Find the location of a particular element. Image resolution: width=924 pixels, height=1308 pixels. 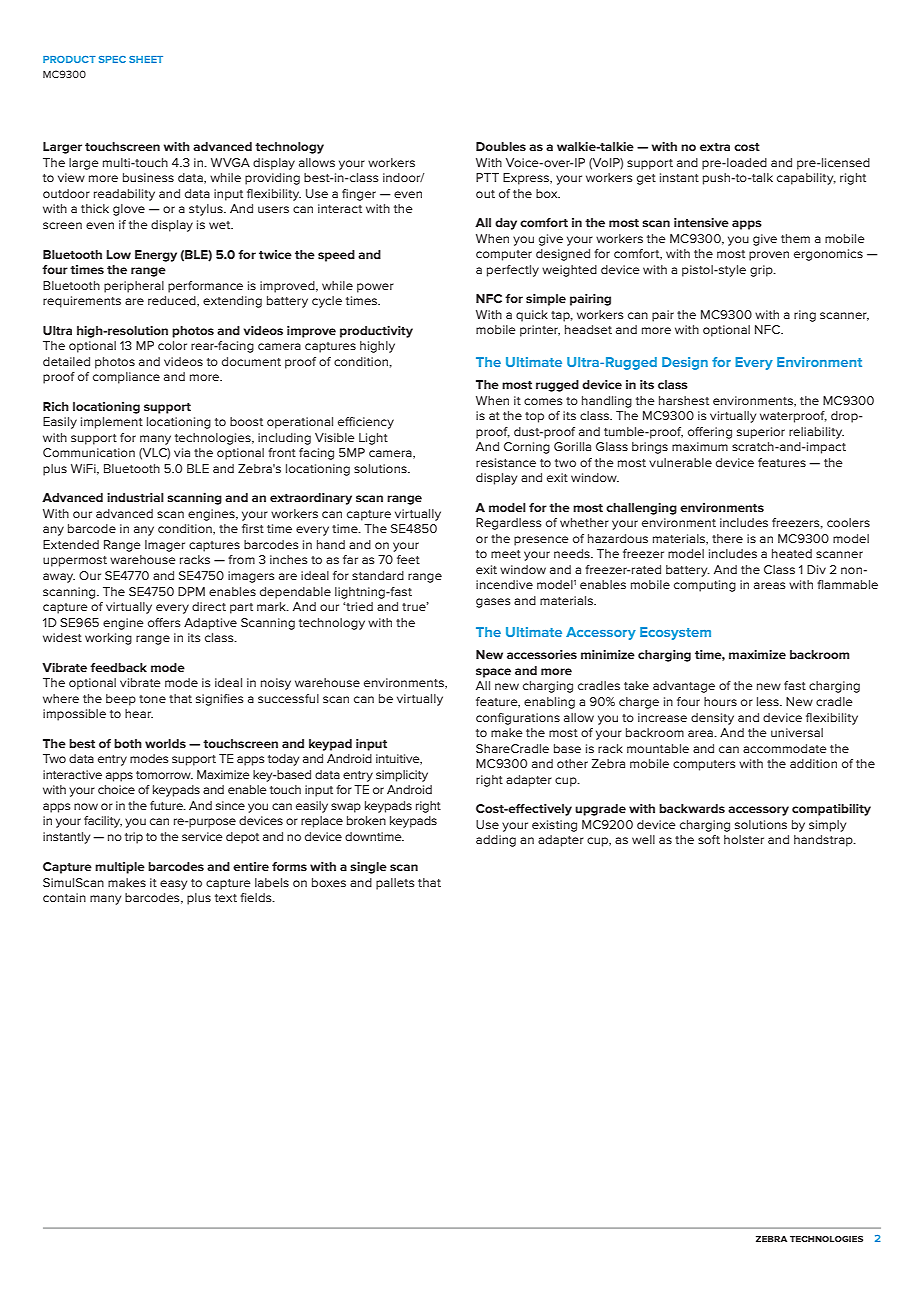

peripheral is located at coordinates (134, 287).
